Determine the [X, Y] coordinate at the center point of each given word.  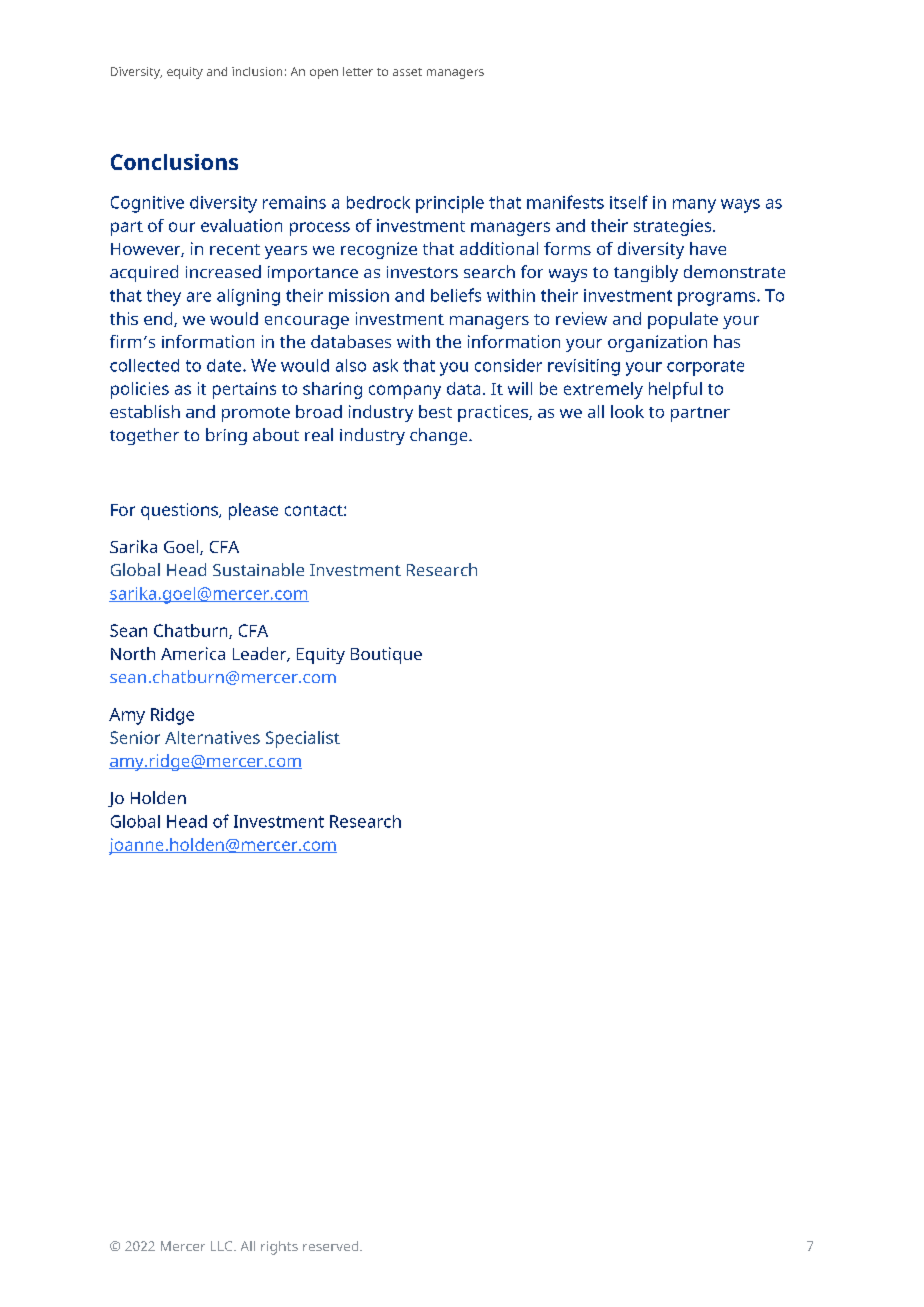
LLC [223, 1246]
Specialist [303, 739]
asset [407, 72]
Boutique [386, 655]
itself [629, 202]
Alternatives [212, 737]
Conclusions [174, 162]
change [440, 436]
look [627, 411]
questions [180, 511]
